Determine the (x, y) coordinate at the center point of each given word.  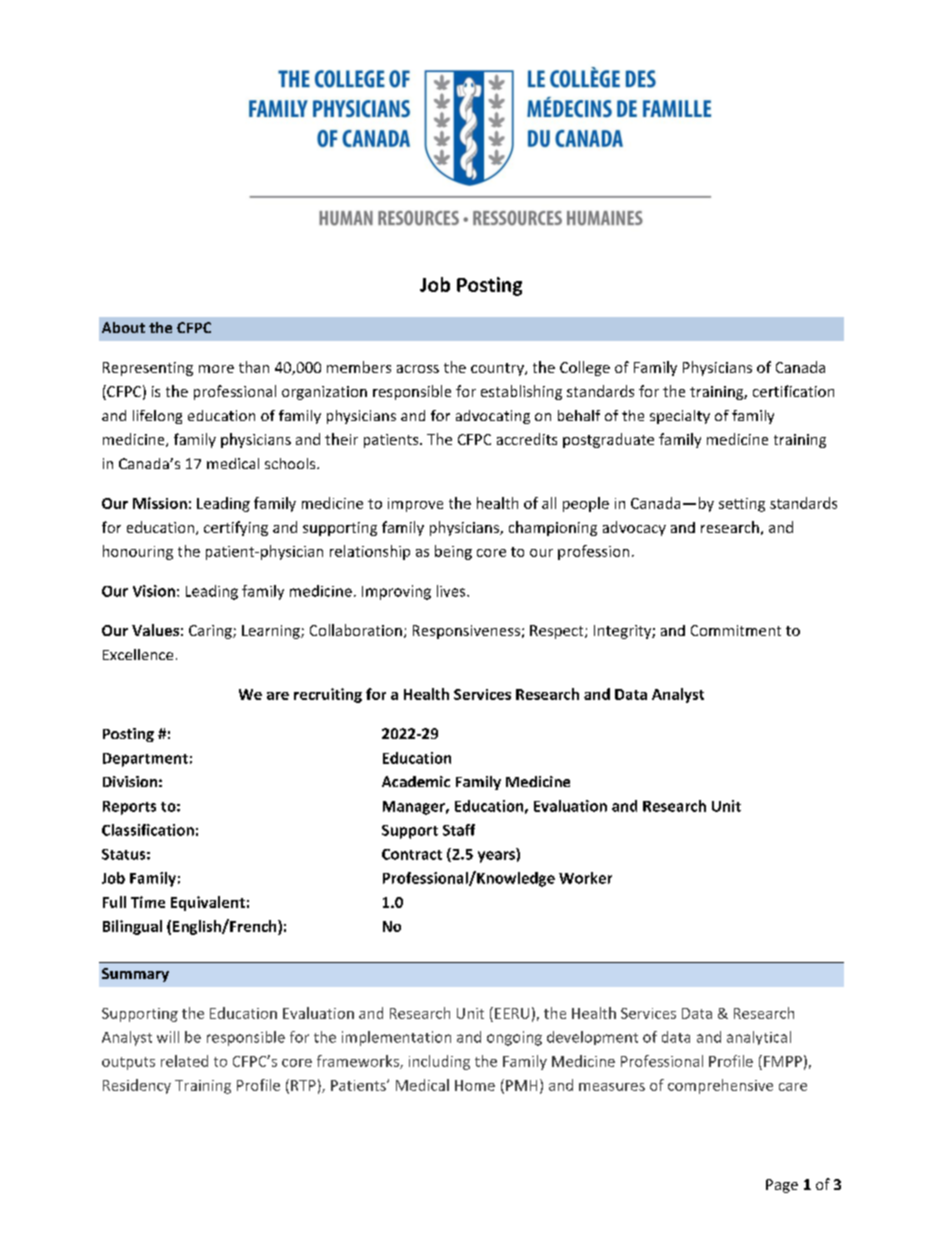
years (496, 857)
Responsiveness (466, 632)
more (216, 369)
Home (475, 1085)
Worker (585, 878)
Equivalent (208, 903)
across (418, 369)
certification (793, 391)
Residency (137, 1086)
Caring (211, 632)
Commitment (736, 630)
